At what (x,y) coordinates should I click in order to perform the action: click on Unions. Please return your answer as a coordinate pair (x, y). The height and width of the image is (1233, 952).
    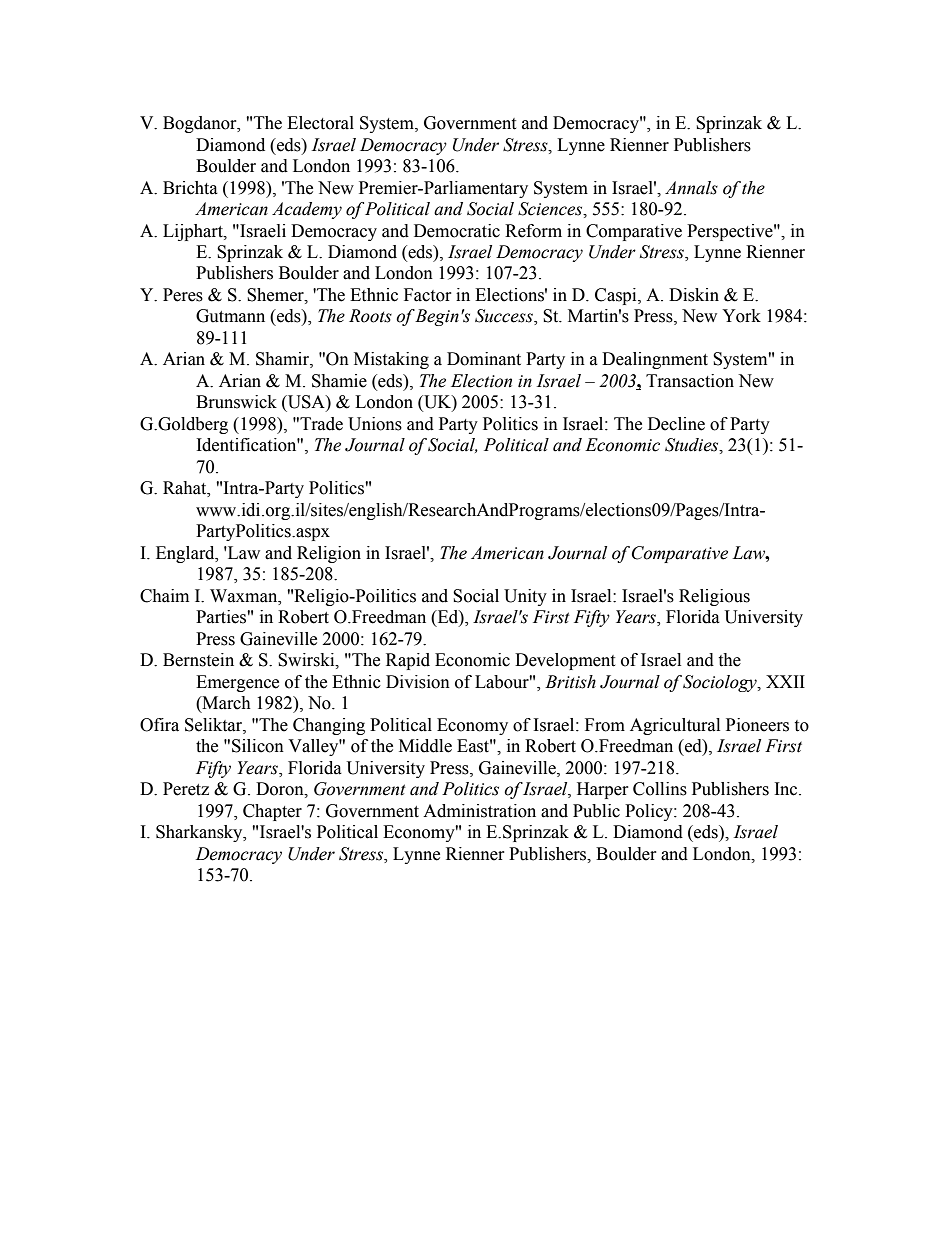
    Looking at the image, I should click on (375, 424).
